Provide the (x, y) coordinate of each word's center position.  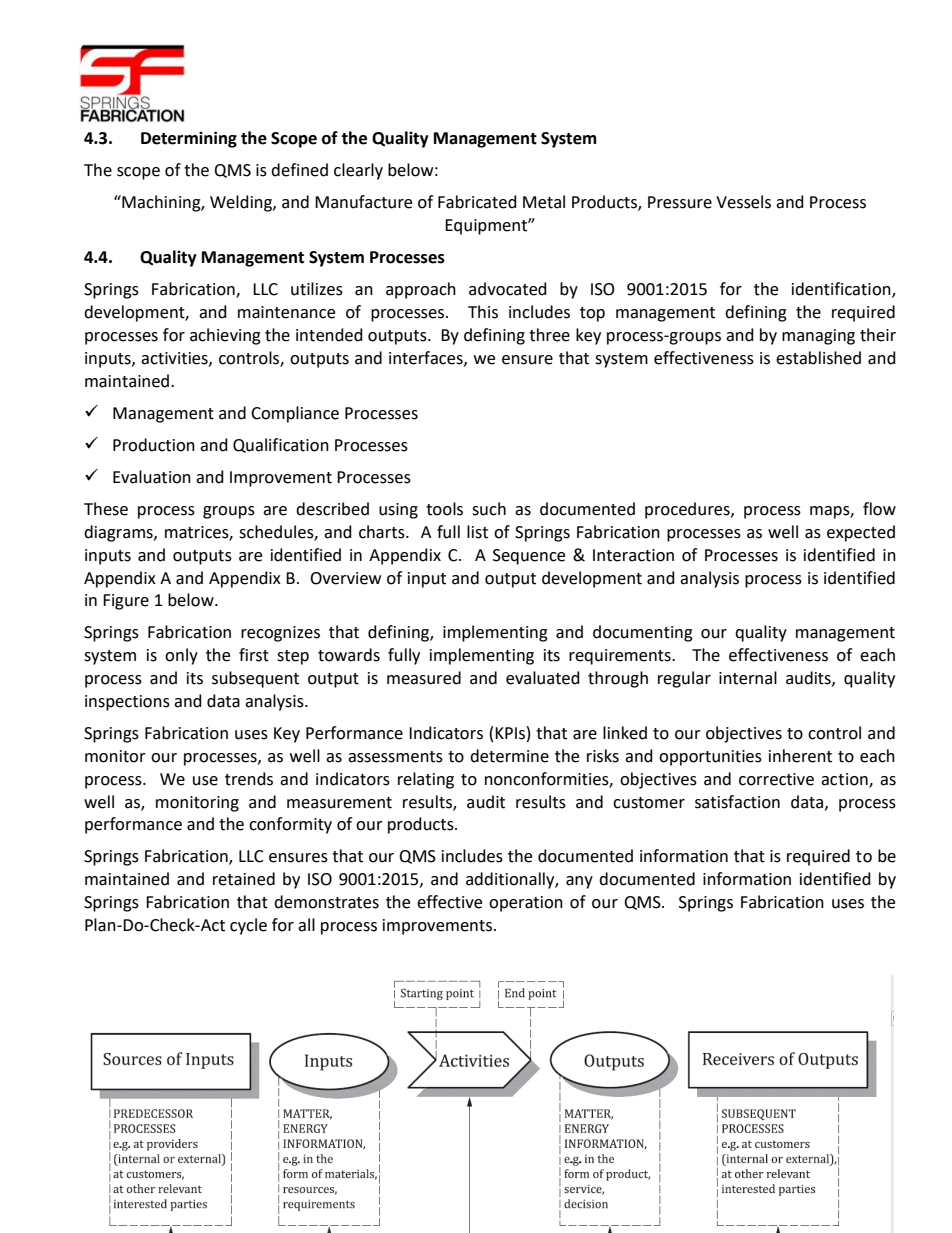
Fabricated (477, 202)
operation (526, 904)
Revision (469, 1160)
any (579, 882)
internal (748, 678)
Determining (189, 139)
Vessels (743, 202)
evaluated (543, 678)
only (181, 656)
